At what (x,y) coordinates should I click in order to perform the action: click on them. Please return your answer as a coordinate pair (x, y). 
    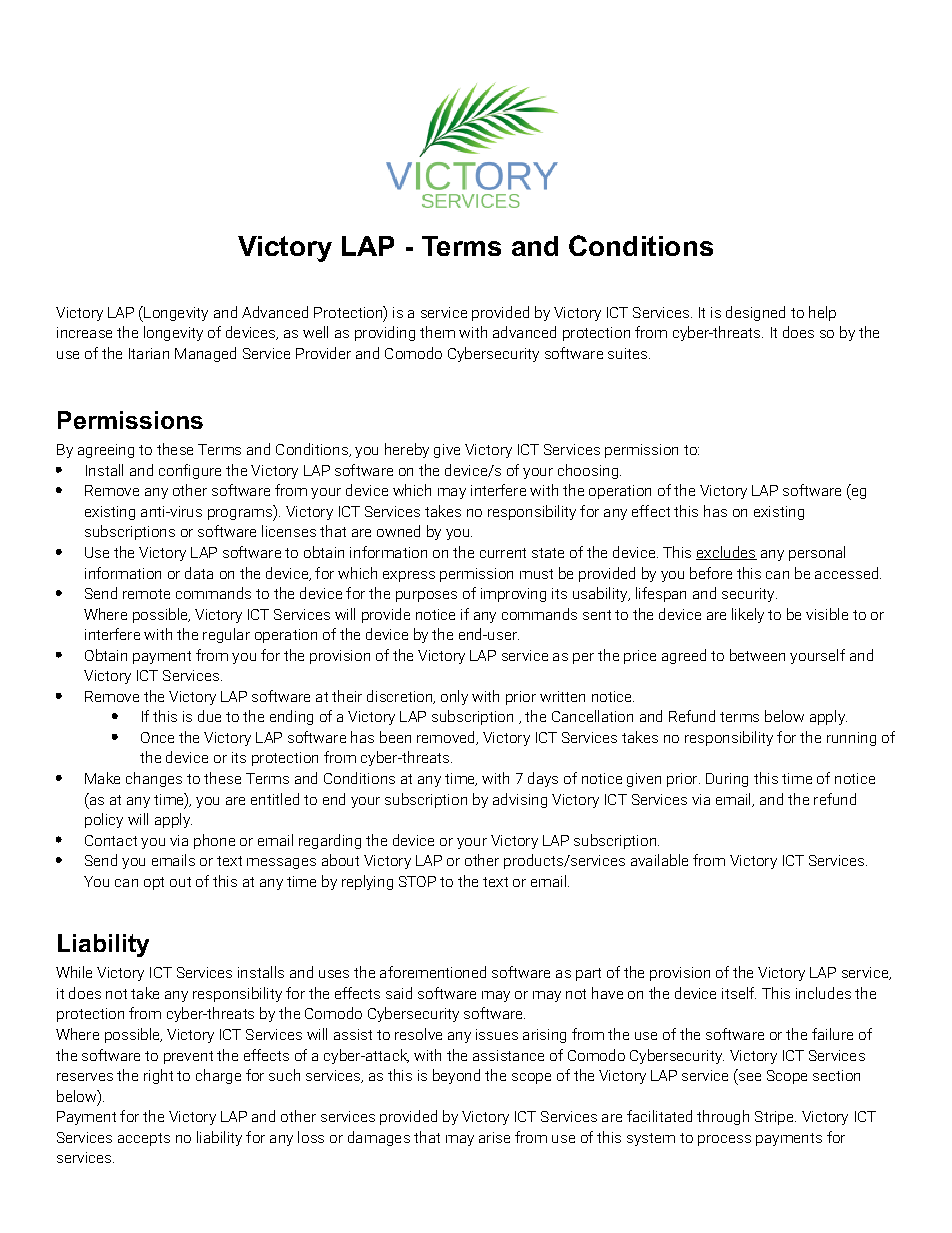
    Looking at the image, I should click on (437, 332).
